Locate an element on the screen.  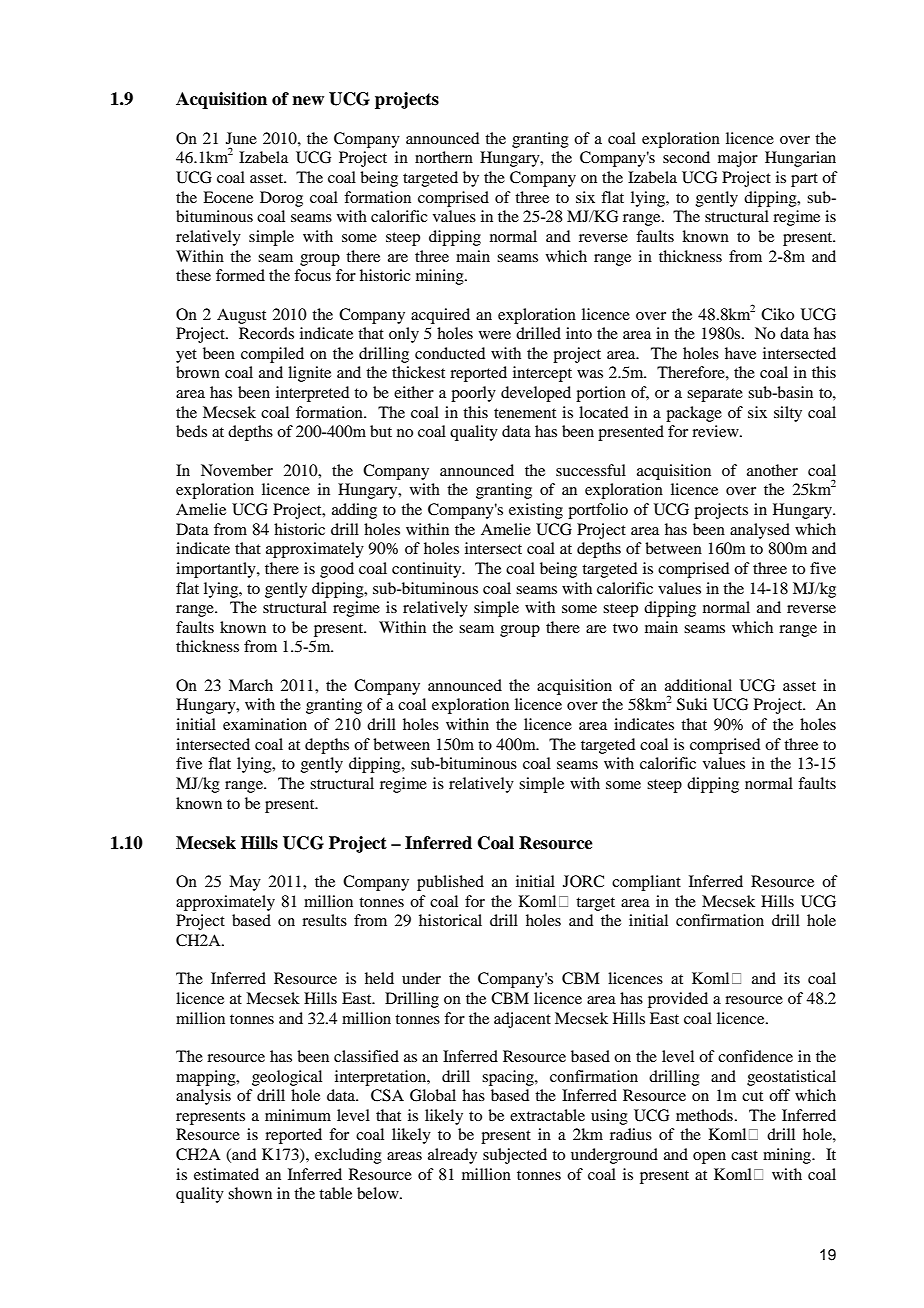
cast is located at coordinates (744, 1155).
